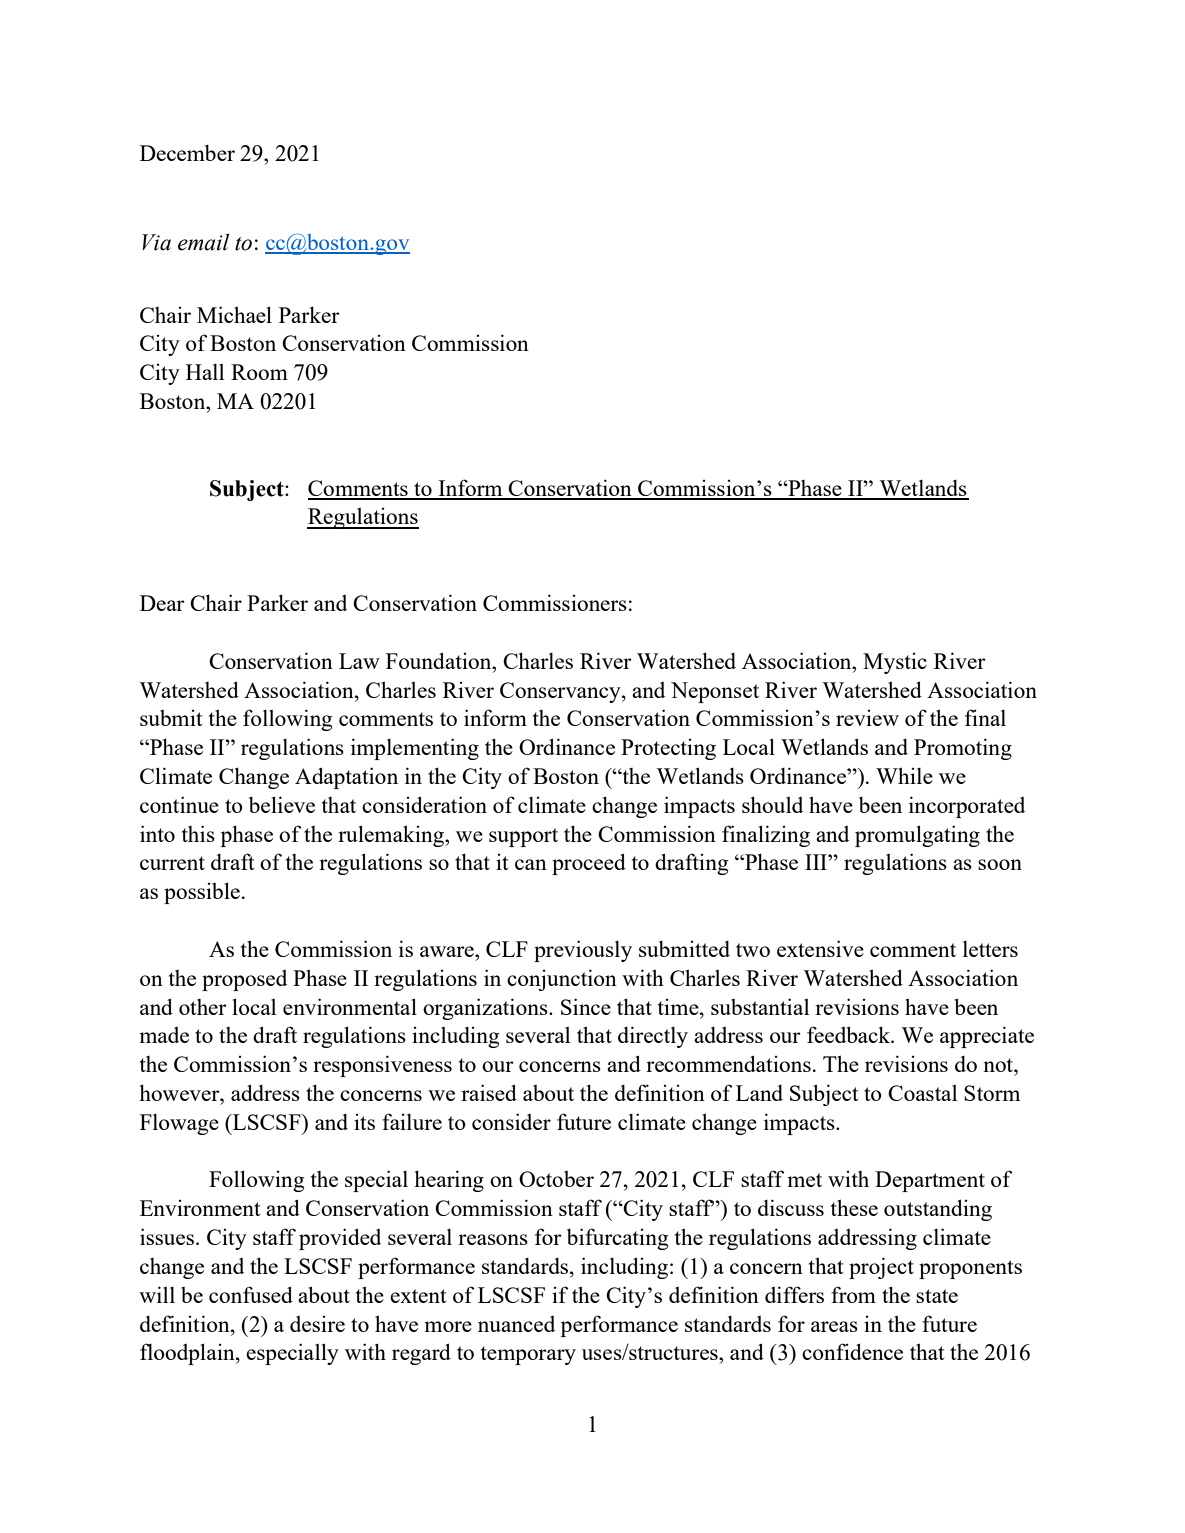  Describe the element at coordinates (259, 372) in the image. I see `Room` at that location.
